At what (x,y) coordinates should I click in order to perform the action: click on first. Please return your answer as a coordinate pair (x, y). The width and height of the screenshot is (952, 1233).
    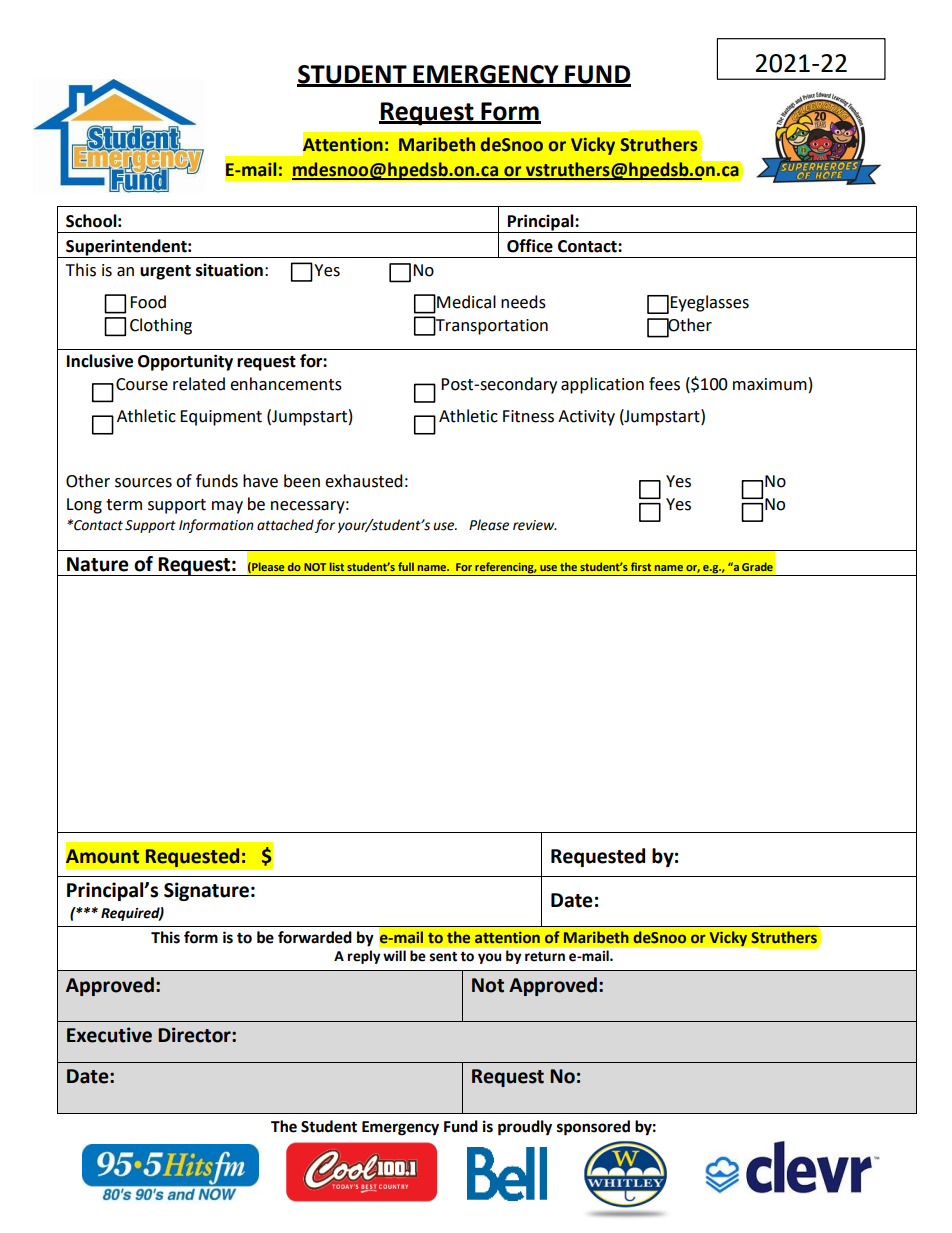
    Looking at the image, I should click on (641, 566).
